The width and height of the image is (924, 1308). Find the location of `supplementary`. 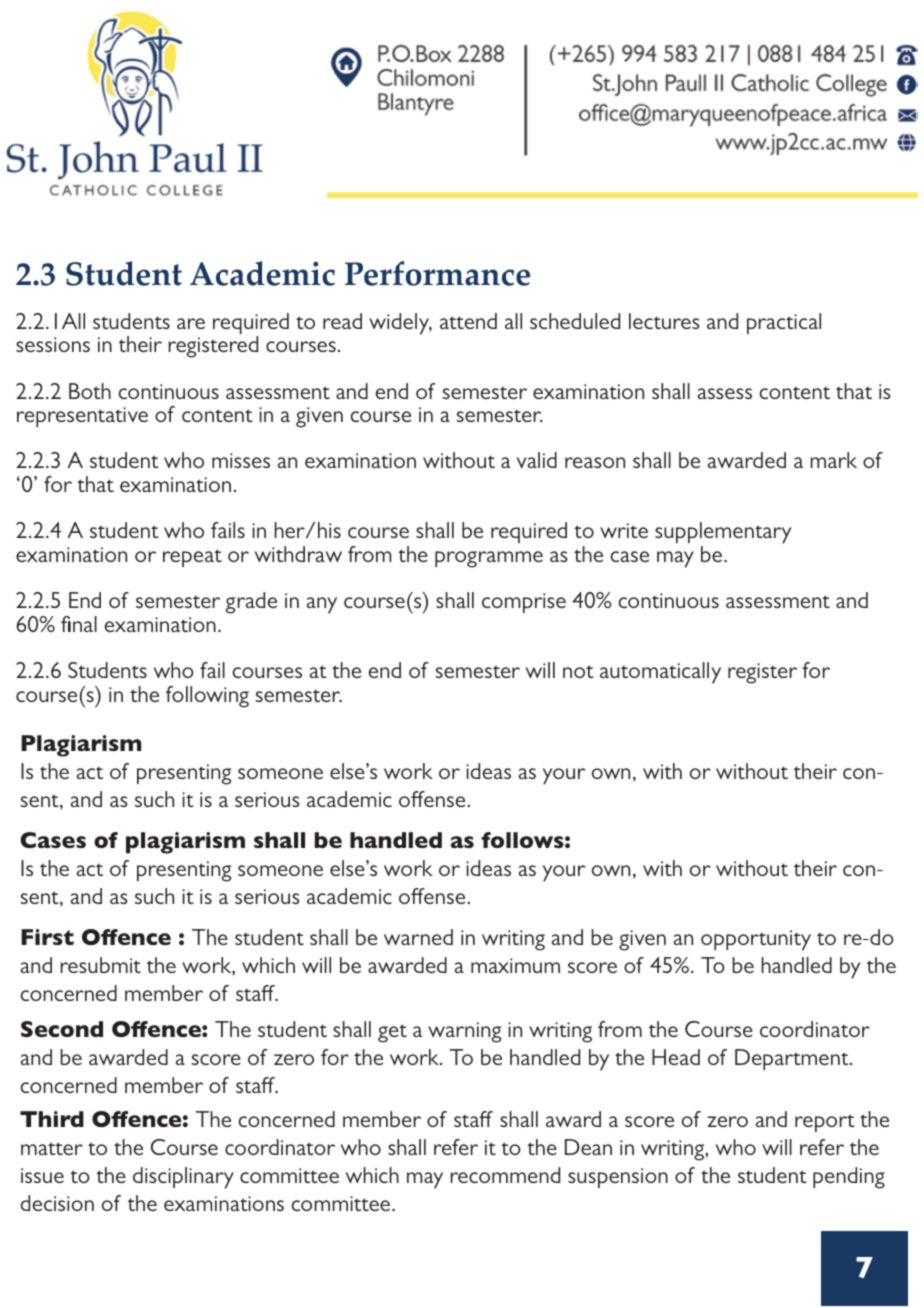

supplementary is located at coordinates (723, 534).
